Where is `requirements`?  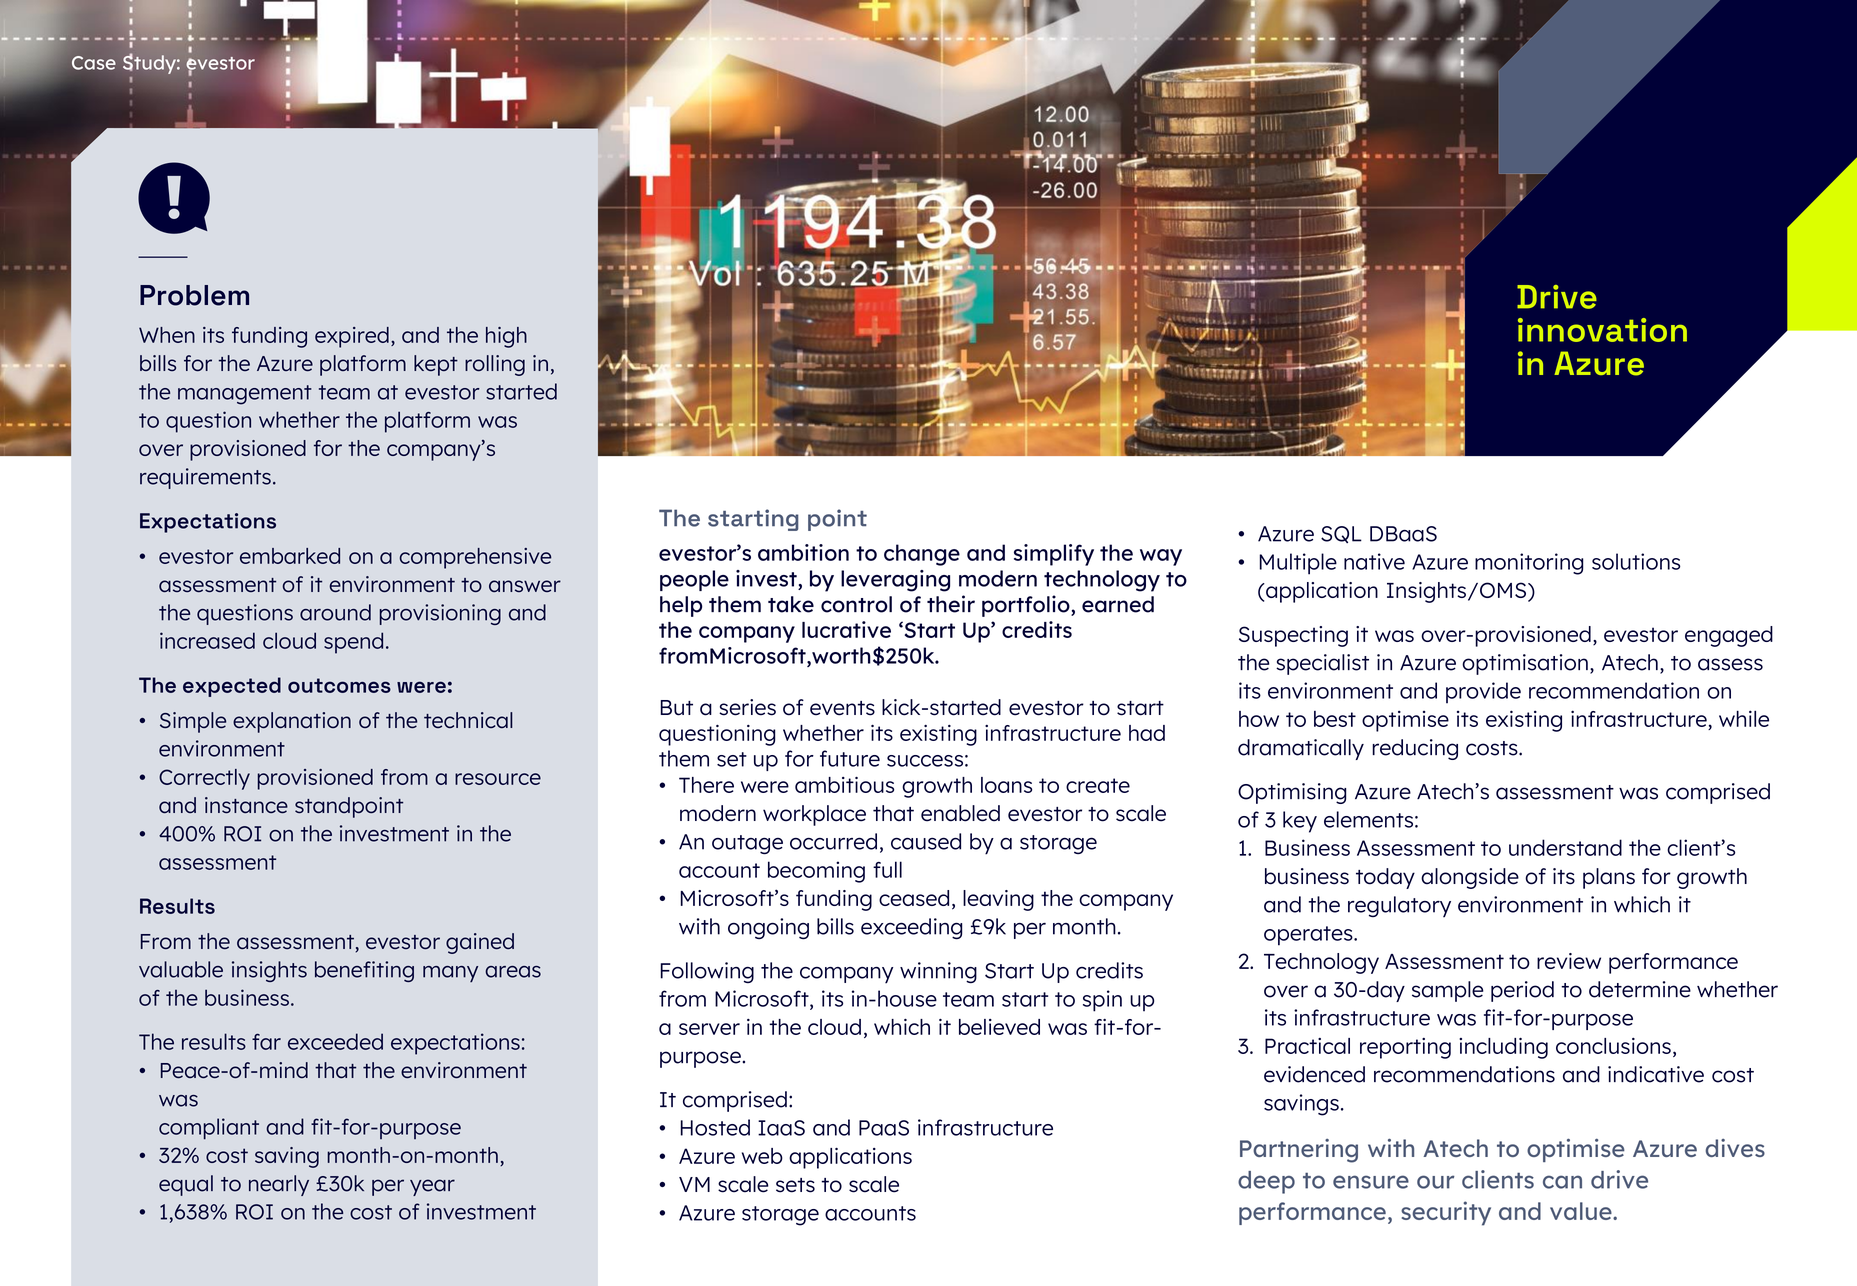 requirements is located at coordinates (205, 478).
